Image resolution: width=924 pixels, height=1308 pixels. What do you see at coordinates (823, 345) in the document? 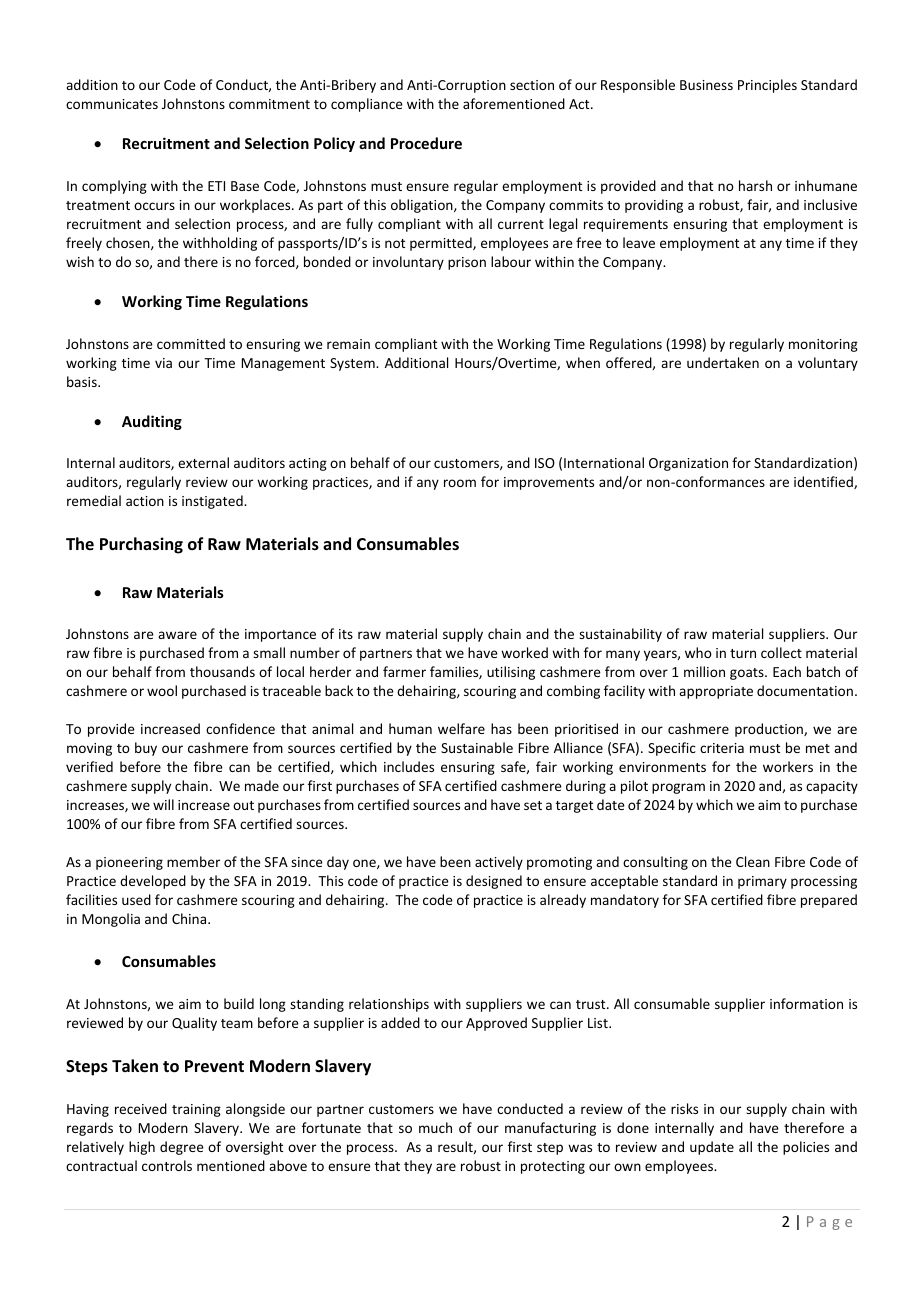
I see `monitoring` at bounding box center [823, 345].
